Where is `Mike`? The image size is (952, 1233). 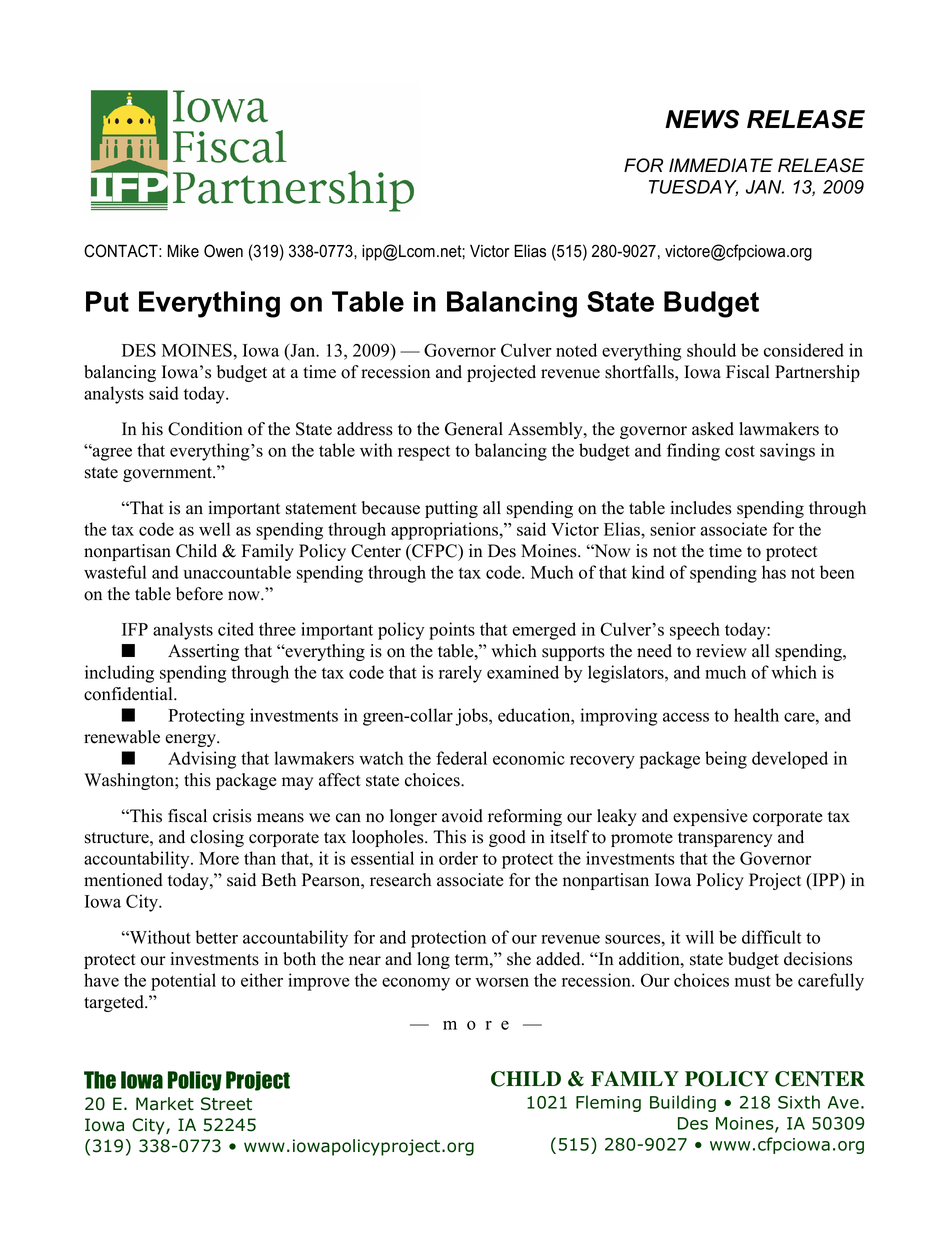
Mike is located at coordinates (183, 251).
